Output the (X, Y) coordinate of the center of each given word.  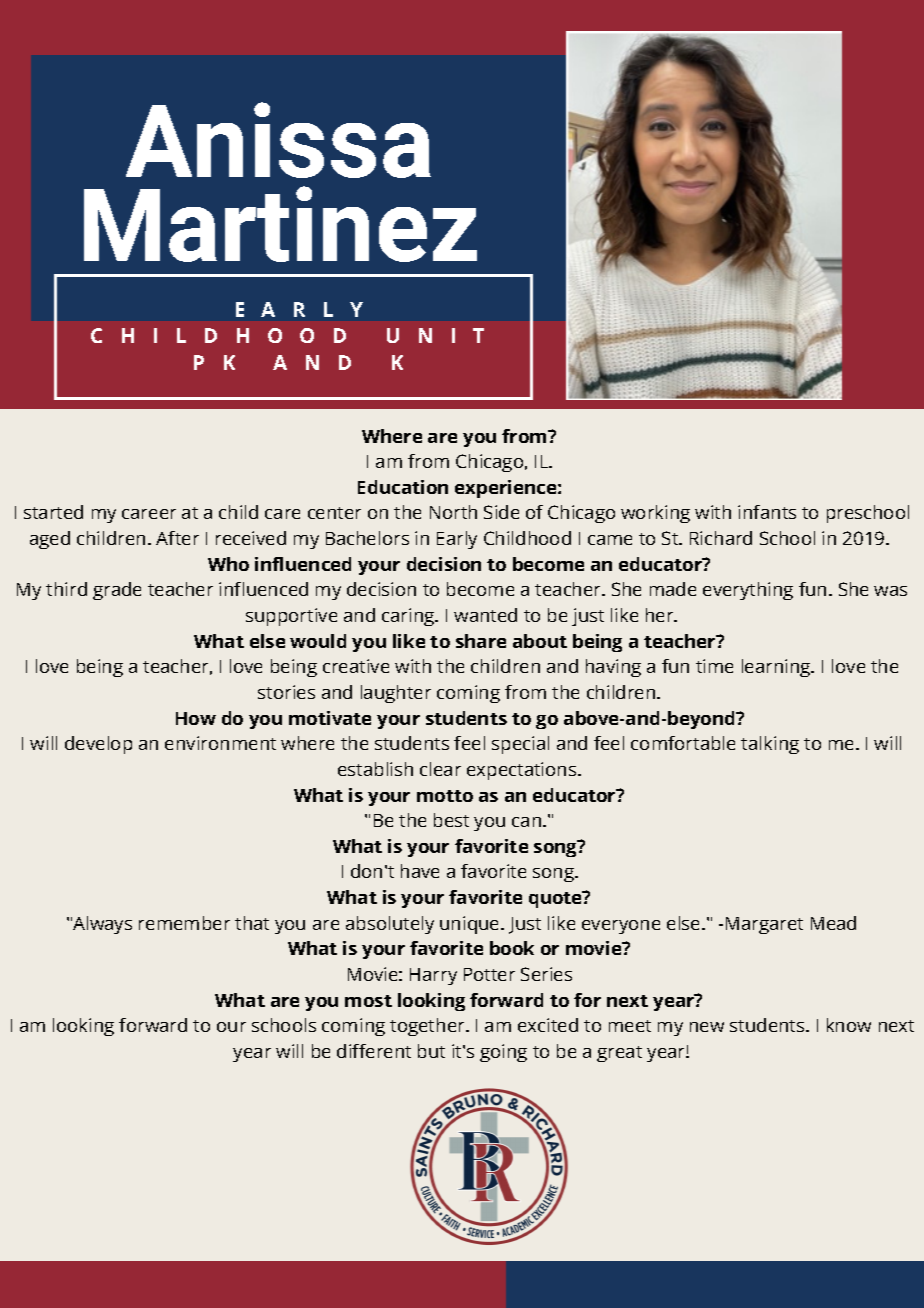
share (481, 641)
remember (184, 923)
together (428, 1027)
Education (403, 487)
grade (117, 591)
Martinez (280, 224)
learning (777, 668)
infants (767, 512)
